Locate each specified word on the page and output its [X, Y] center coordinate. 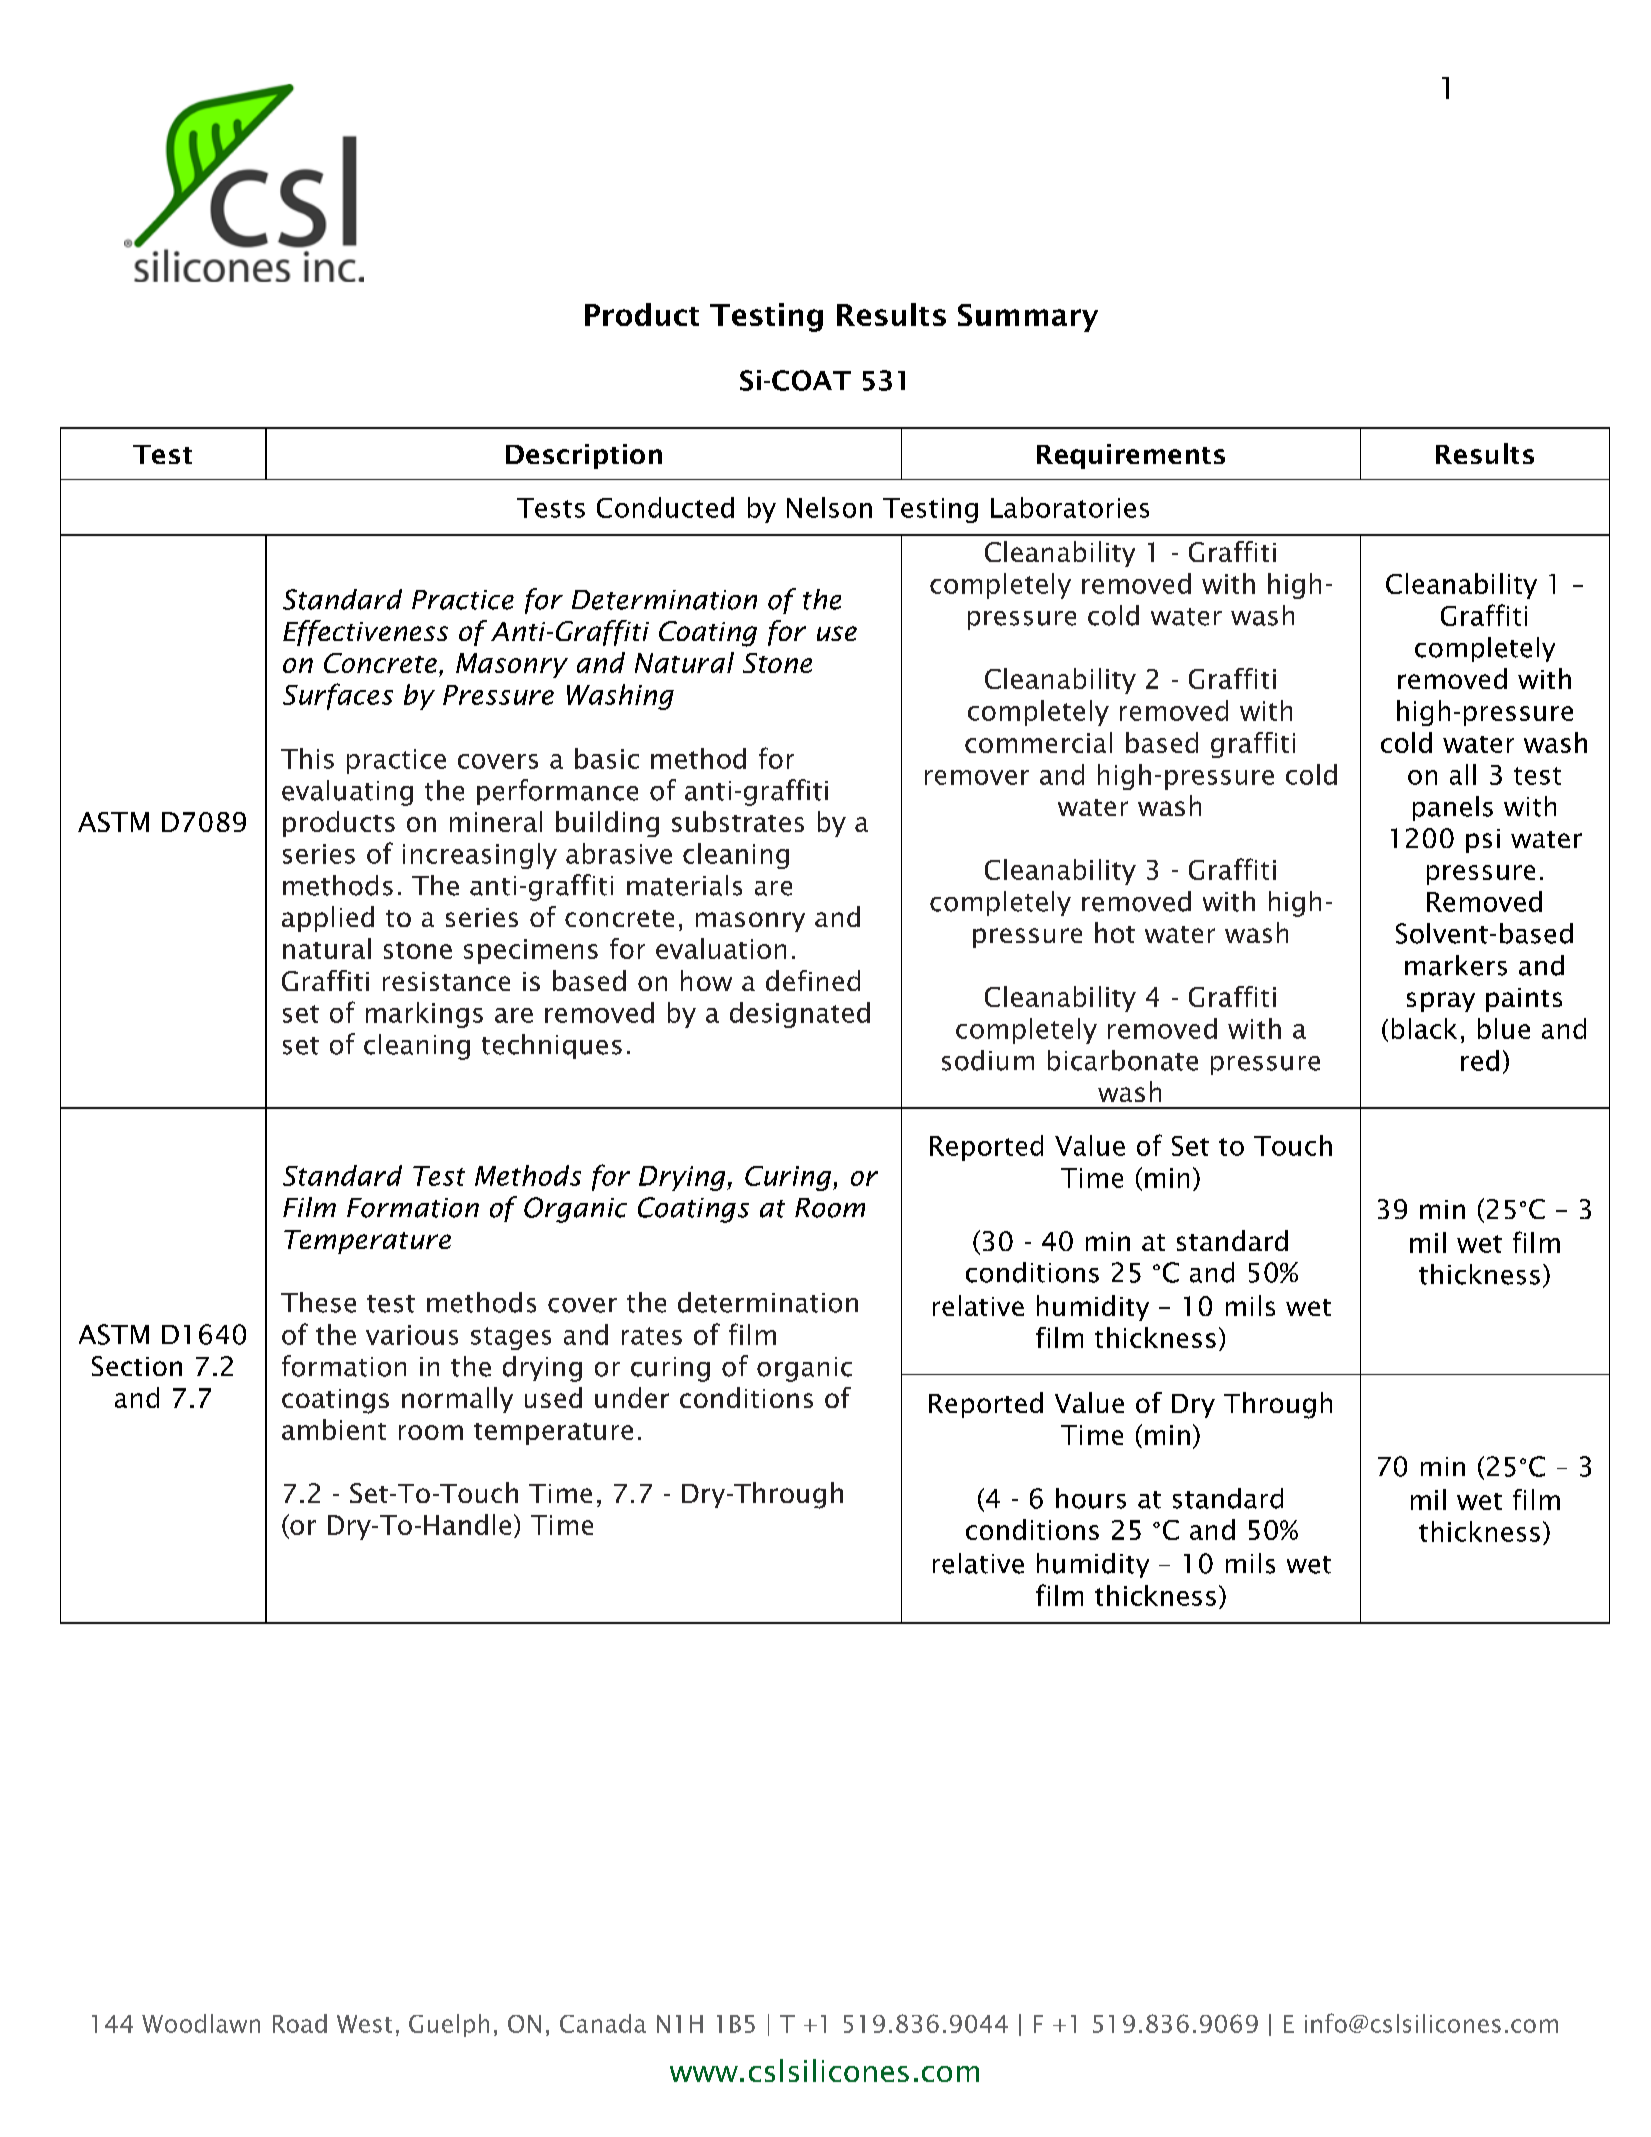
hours [1091, 1498]
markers [1456, 965]
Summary [1028, 318]
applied [328, 919]
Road [300, 2023]
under [632, 1397]
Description [584, 456]
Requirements [1131, 456]
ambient [334, 1429]
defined [813, 980]
